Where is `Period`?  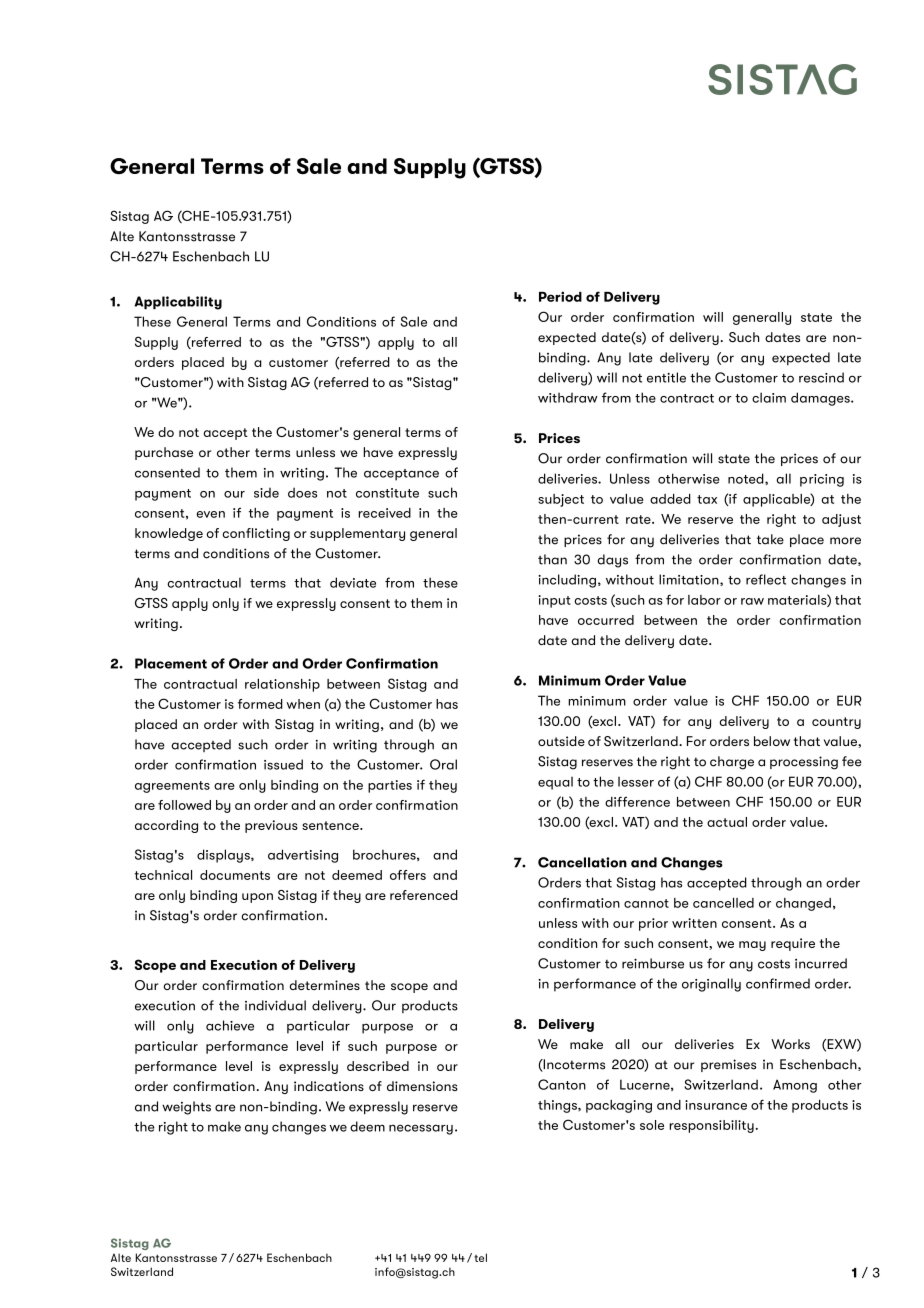 Period is located at coordinates (560, 296).
